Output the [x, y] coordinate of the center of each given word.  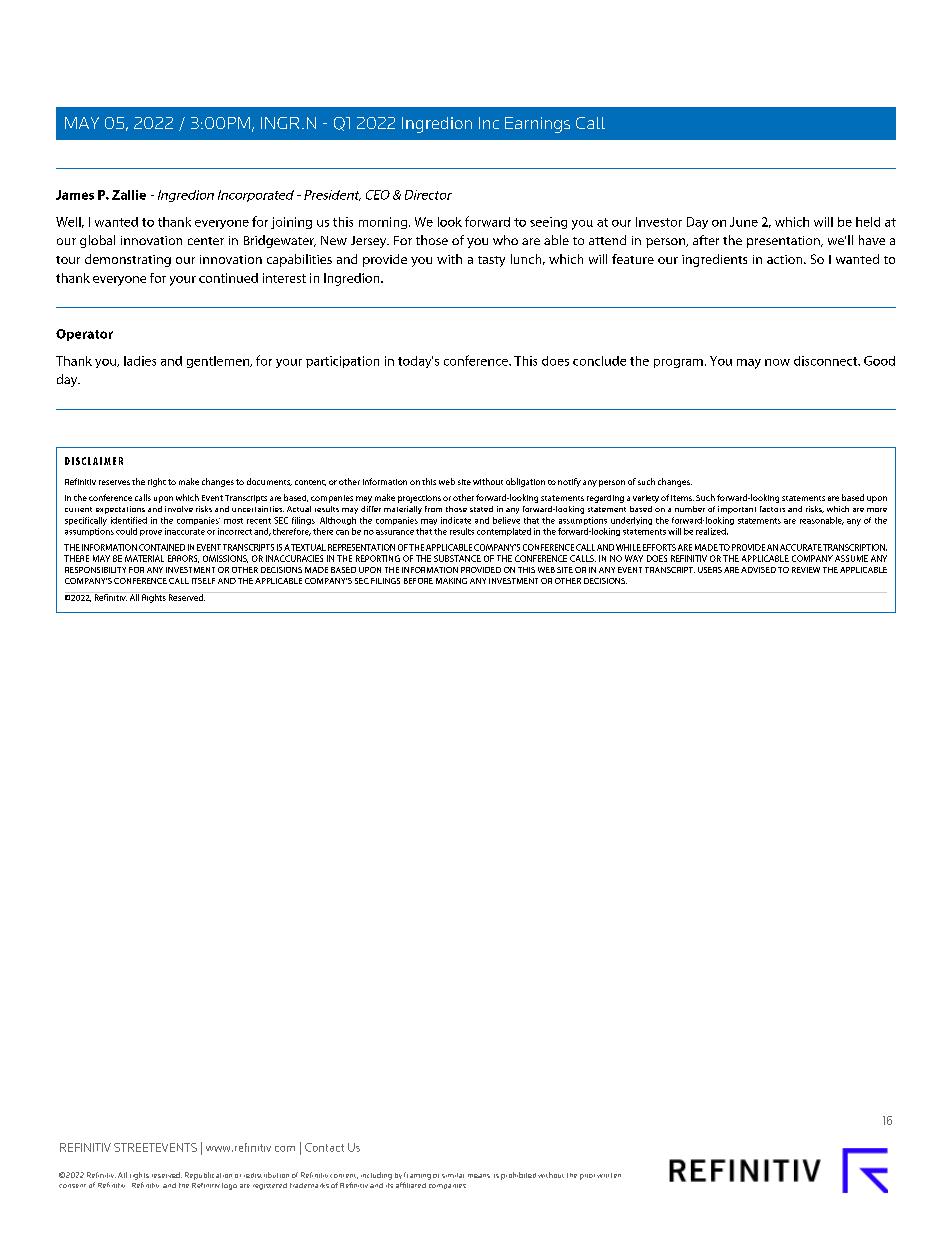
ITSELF [203, 581]
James [75, 195]
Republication [208, 1176]
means [479, 1176]
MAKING [451, 581]
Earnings [537, 125]
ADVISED [758, 570]
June [744, 222]
